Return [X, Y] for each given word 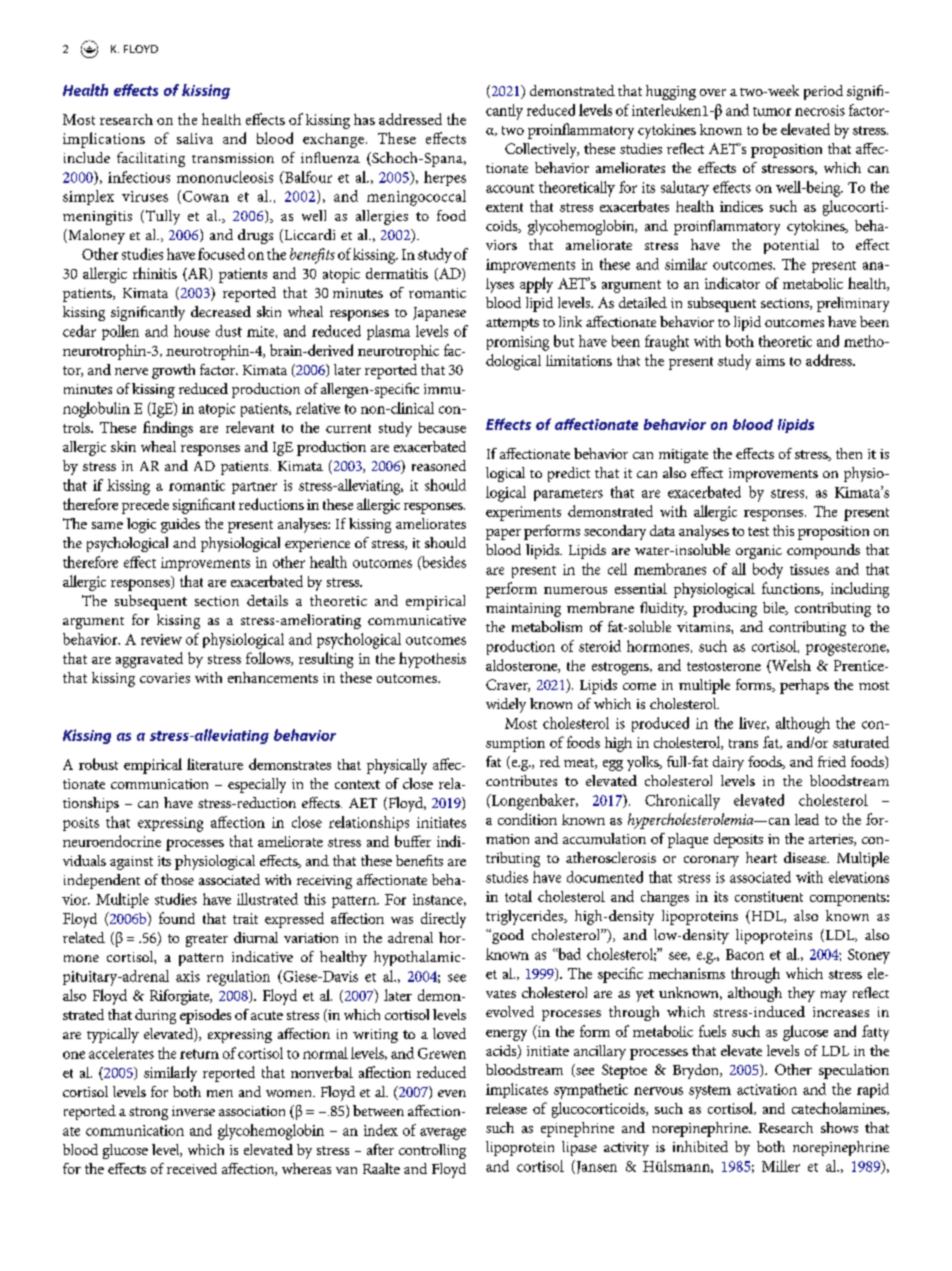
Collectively [542, 150]
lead [807, 819]
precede [145, 506]
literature [215, 764]
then [849, 453]
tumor [772, 111]
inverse [193, 1111]
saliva [195, 138]
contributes [521, 780]
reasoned [439, 465]
